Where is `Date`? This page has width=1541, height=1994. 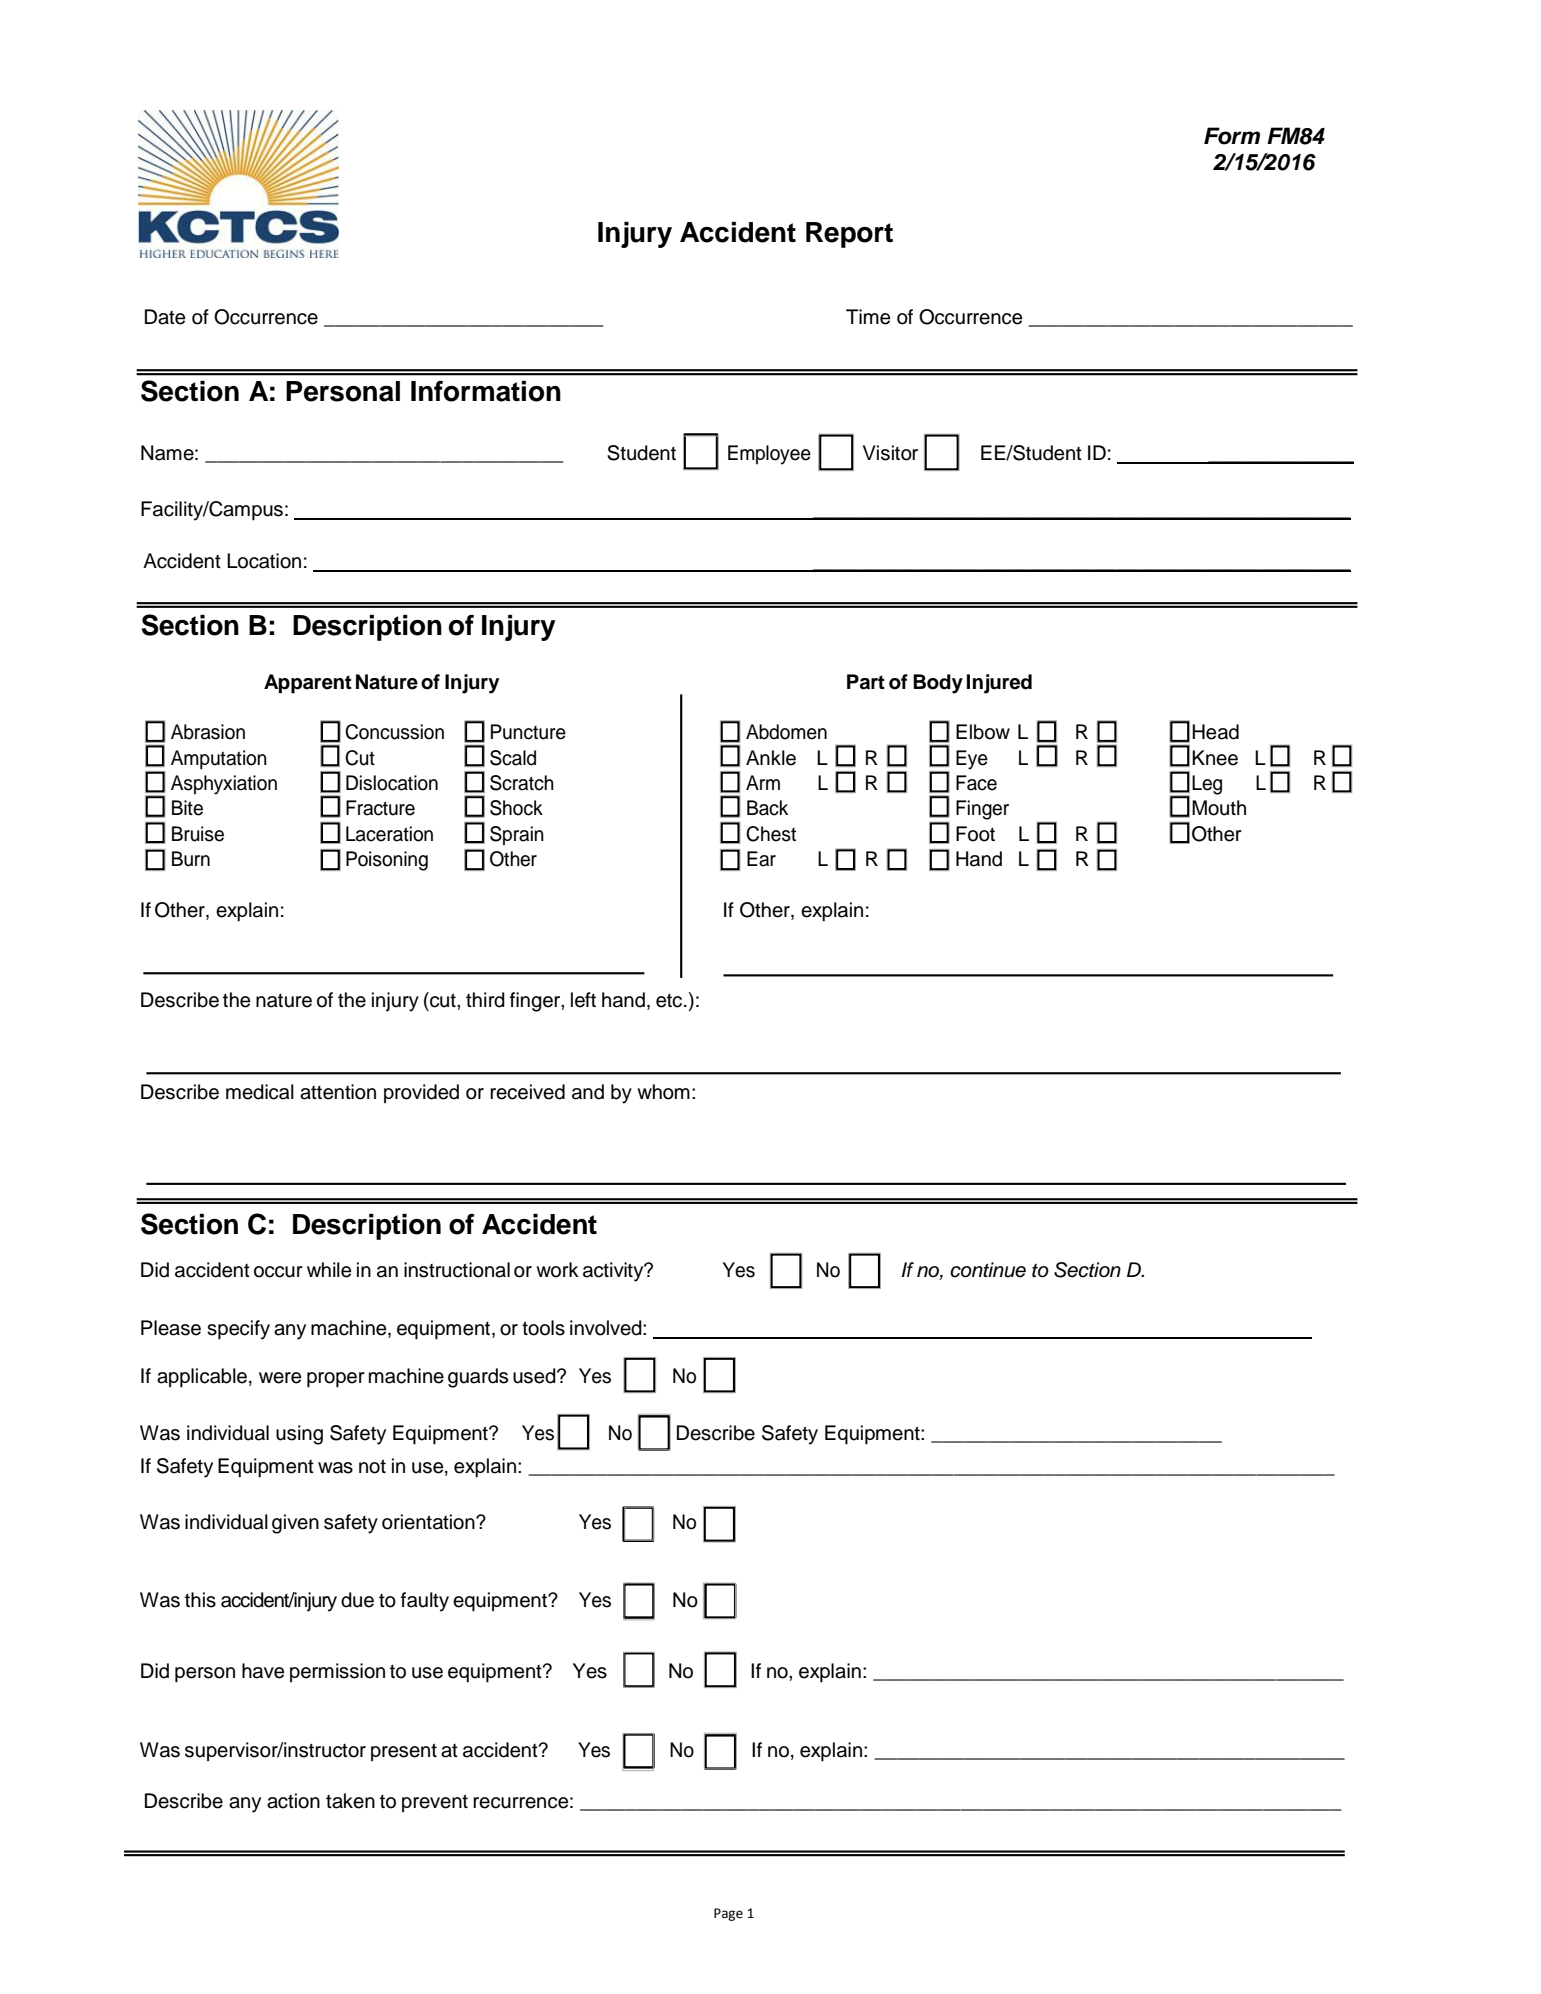 Date is located at coordinates (165, 317).
